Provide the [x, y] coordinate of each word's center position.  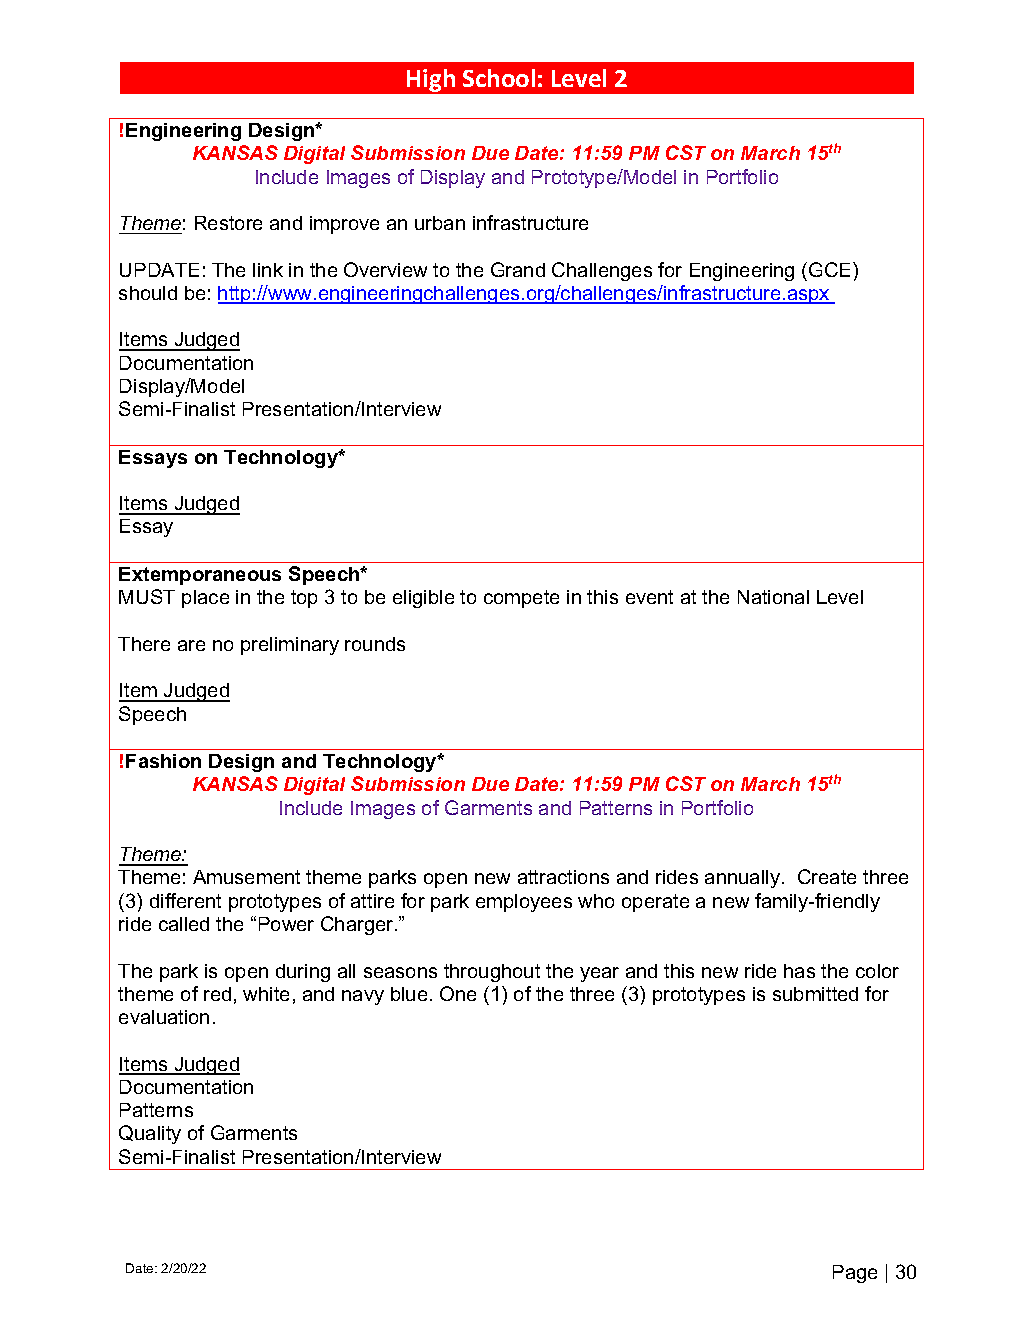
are [191, 645]
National [773, 597]
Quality [150, 1134]
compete [521, 599]
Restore [228, 223]
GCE [831, 269]
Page [855, 1274]
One [458, 993]
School [499, 78]
